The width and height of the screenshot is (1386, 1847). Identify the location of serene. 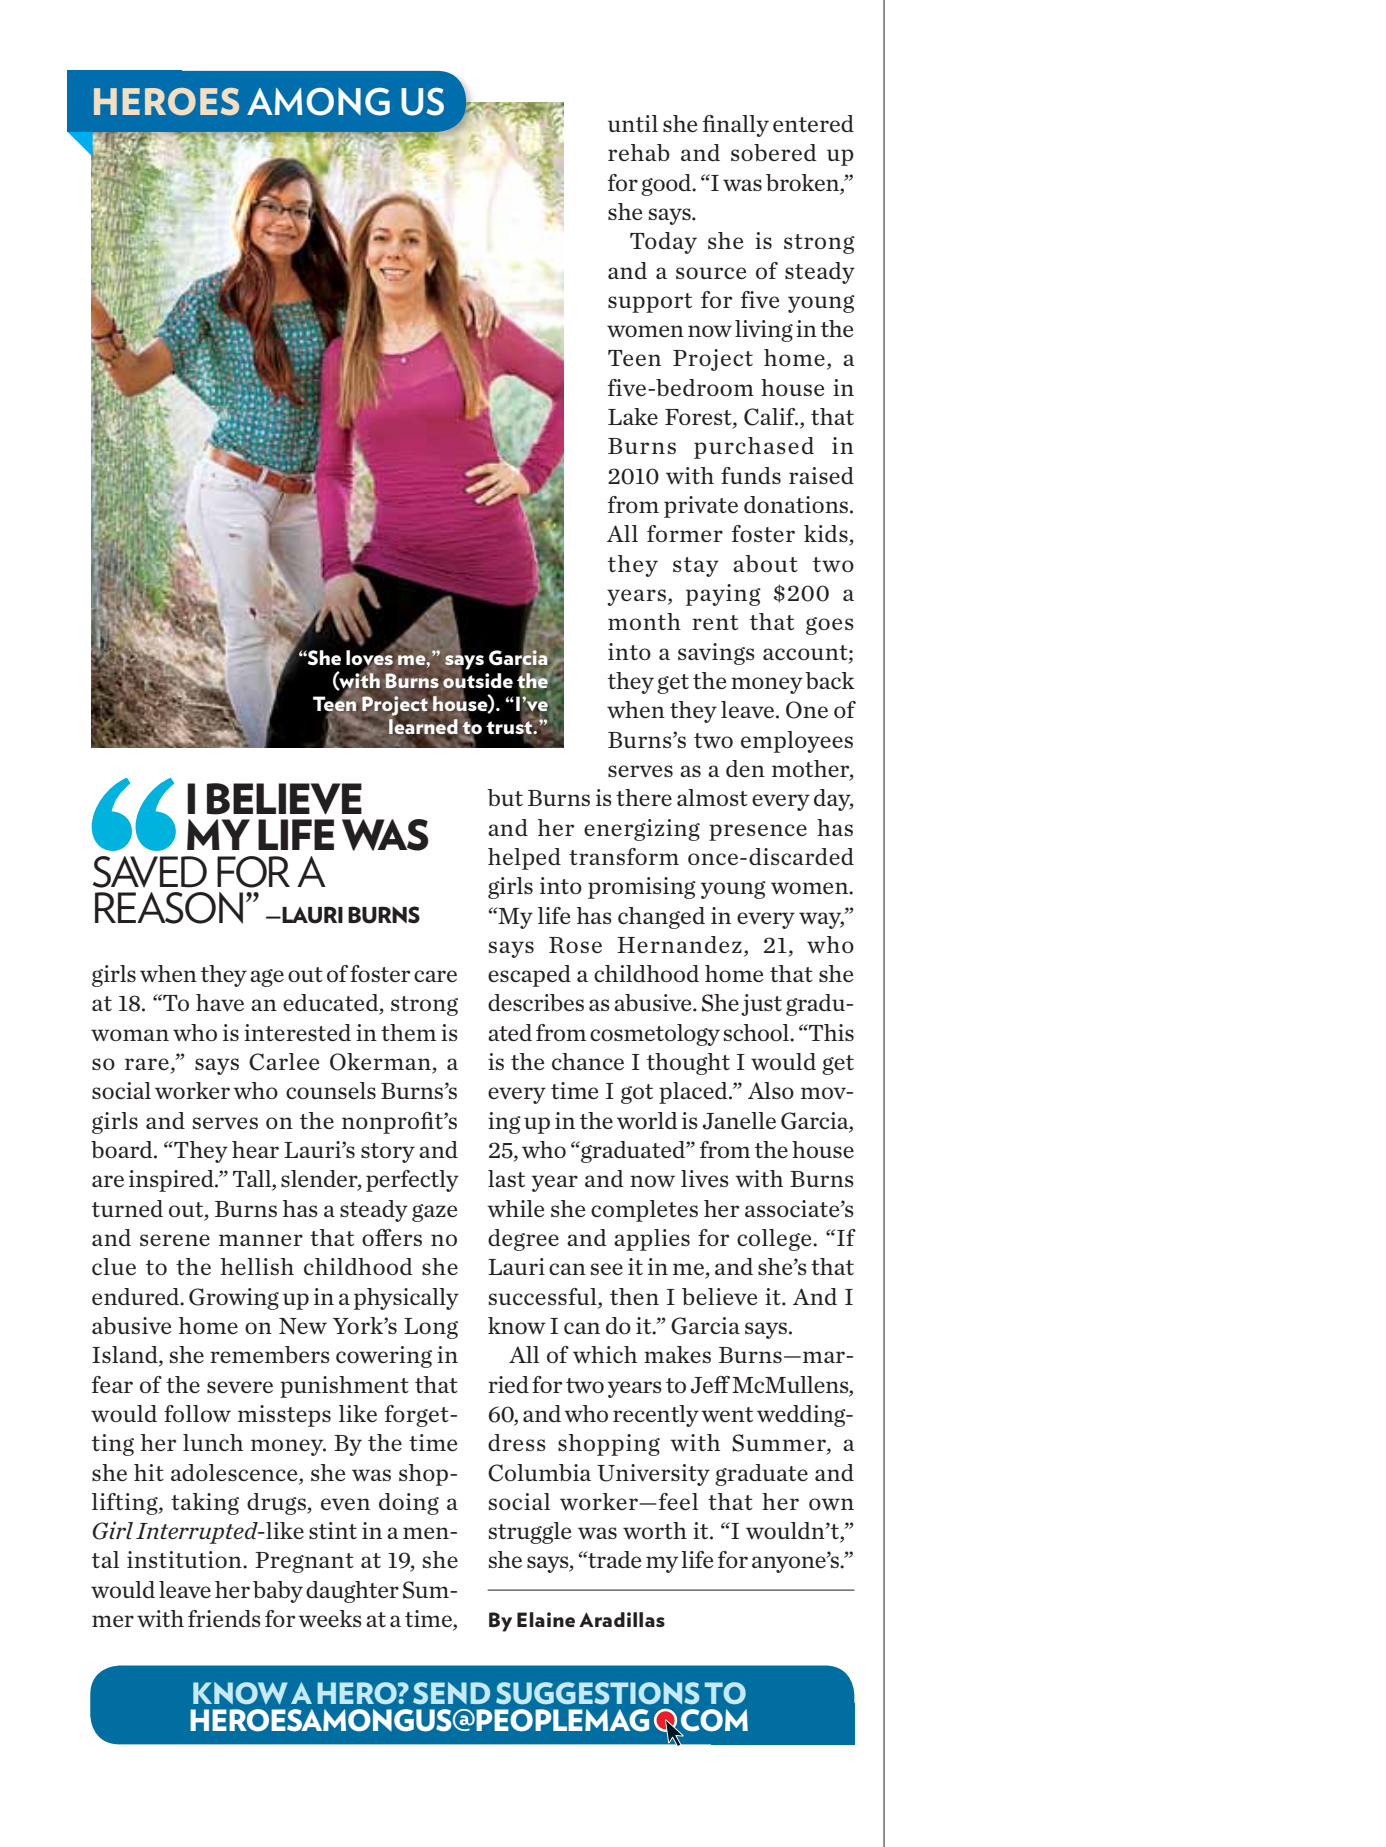
(175, 1240).
